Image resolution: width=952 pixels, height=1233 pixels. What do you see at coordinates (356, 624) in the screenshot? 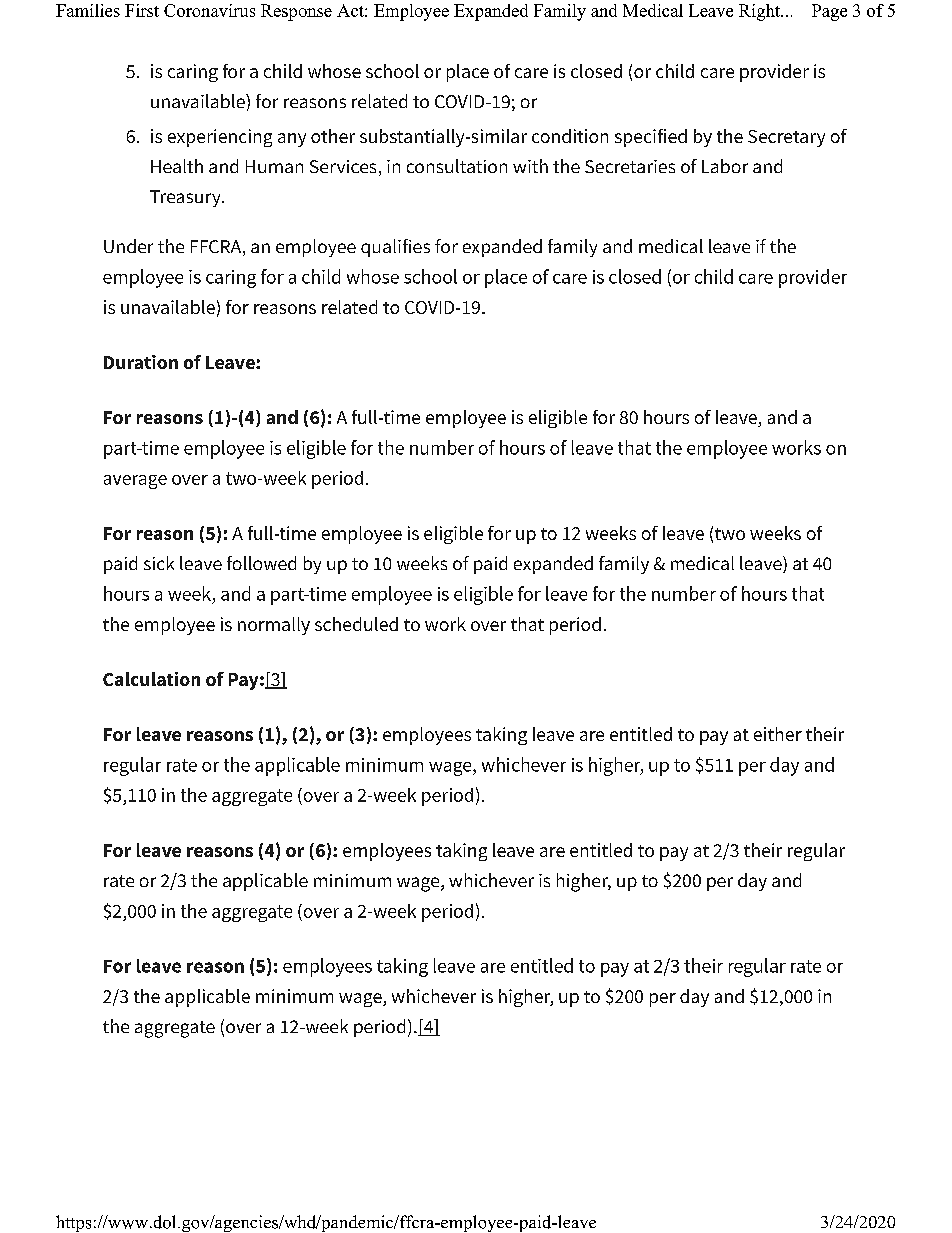
I see `scheduled` at bounding box center [356, 624].
